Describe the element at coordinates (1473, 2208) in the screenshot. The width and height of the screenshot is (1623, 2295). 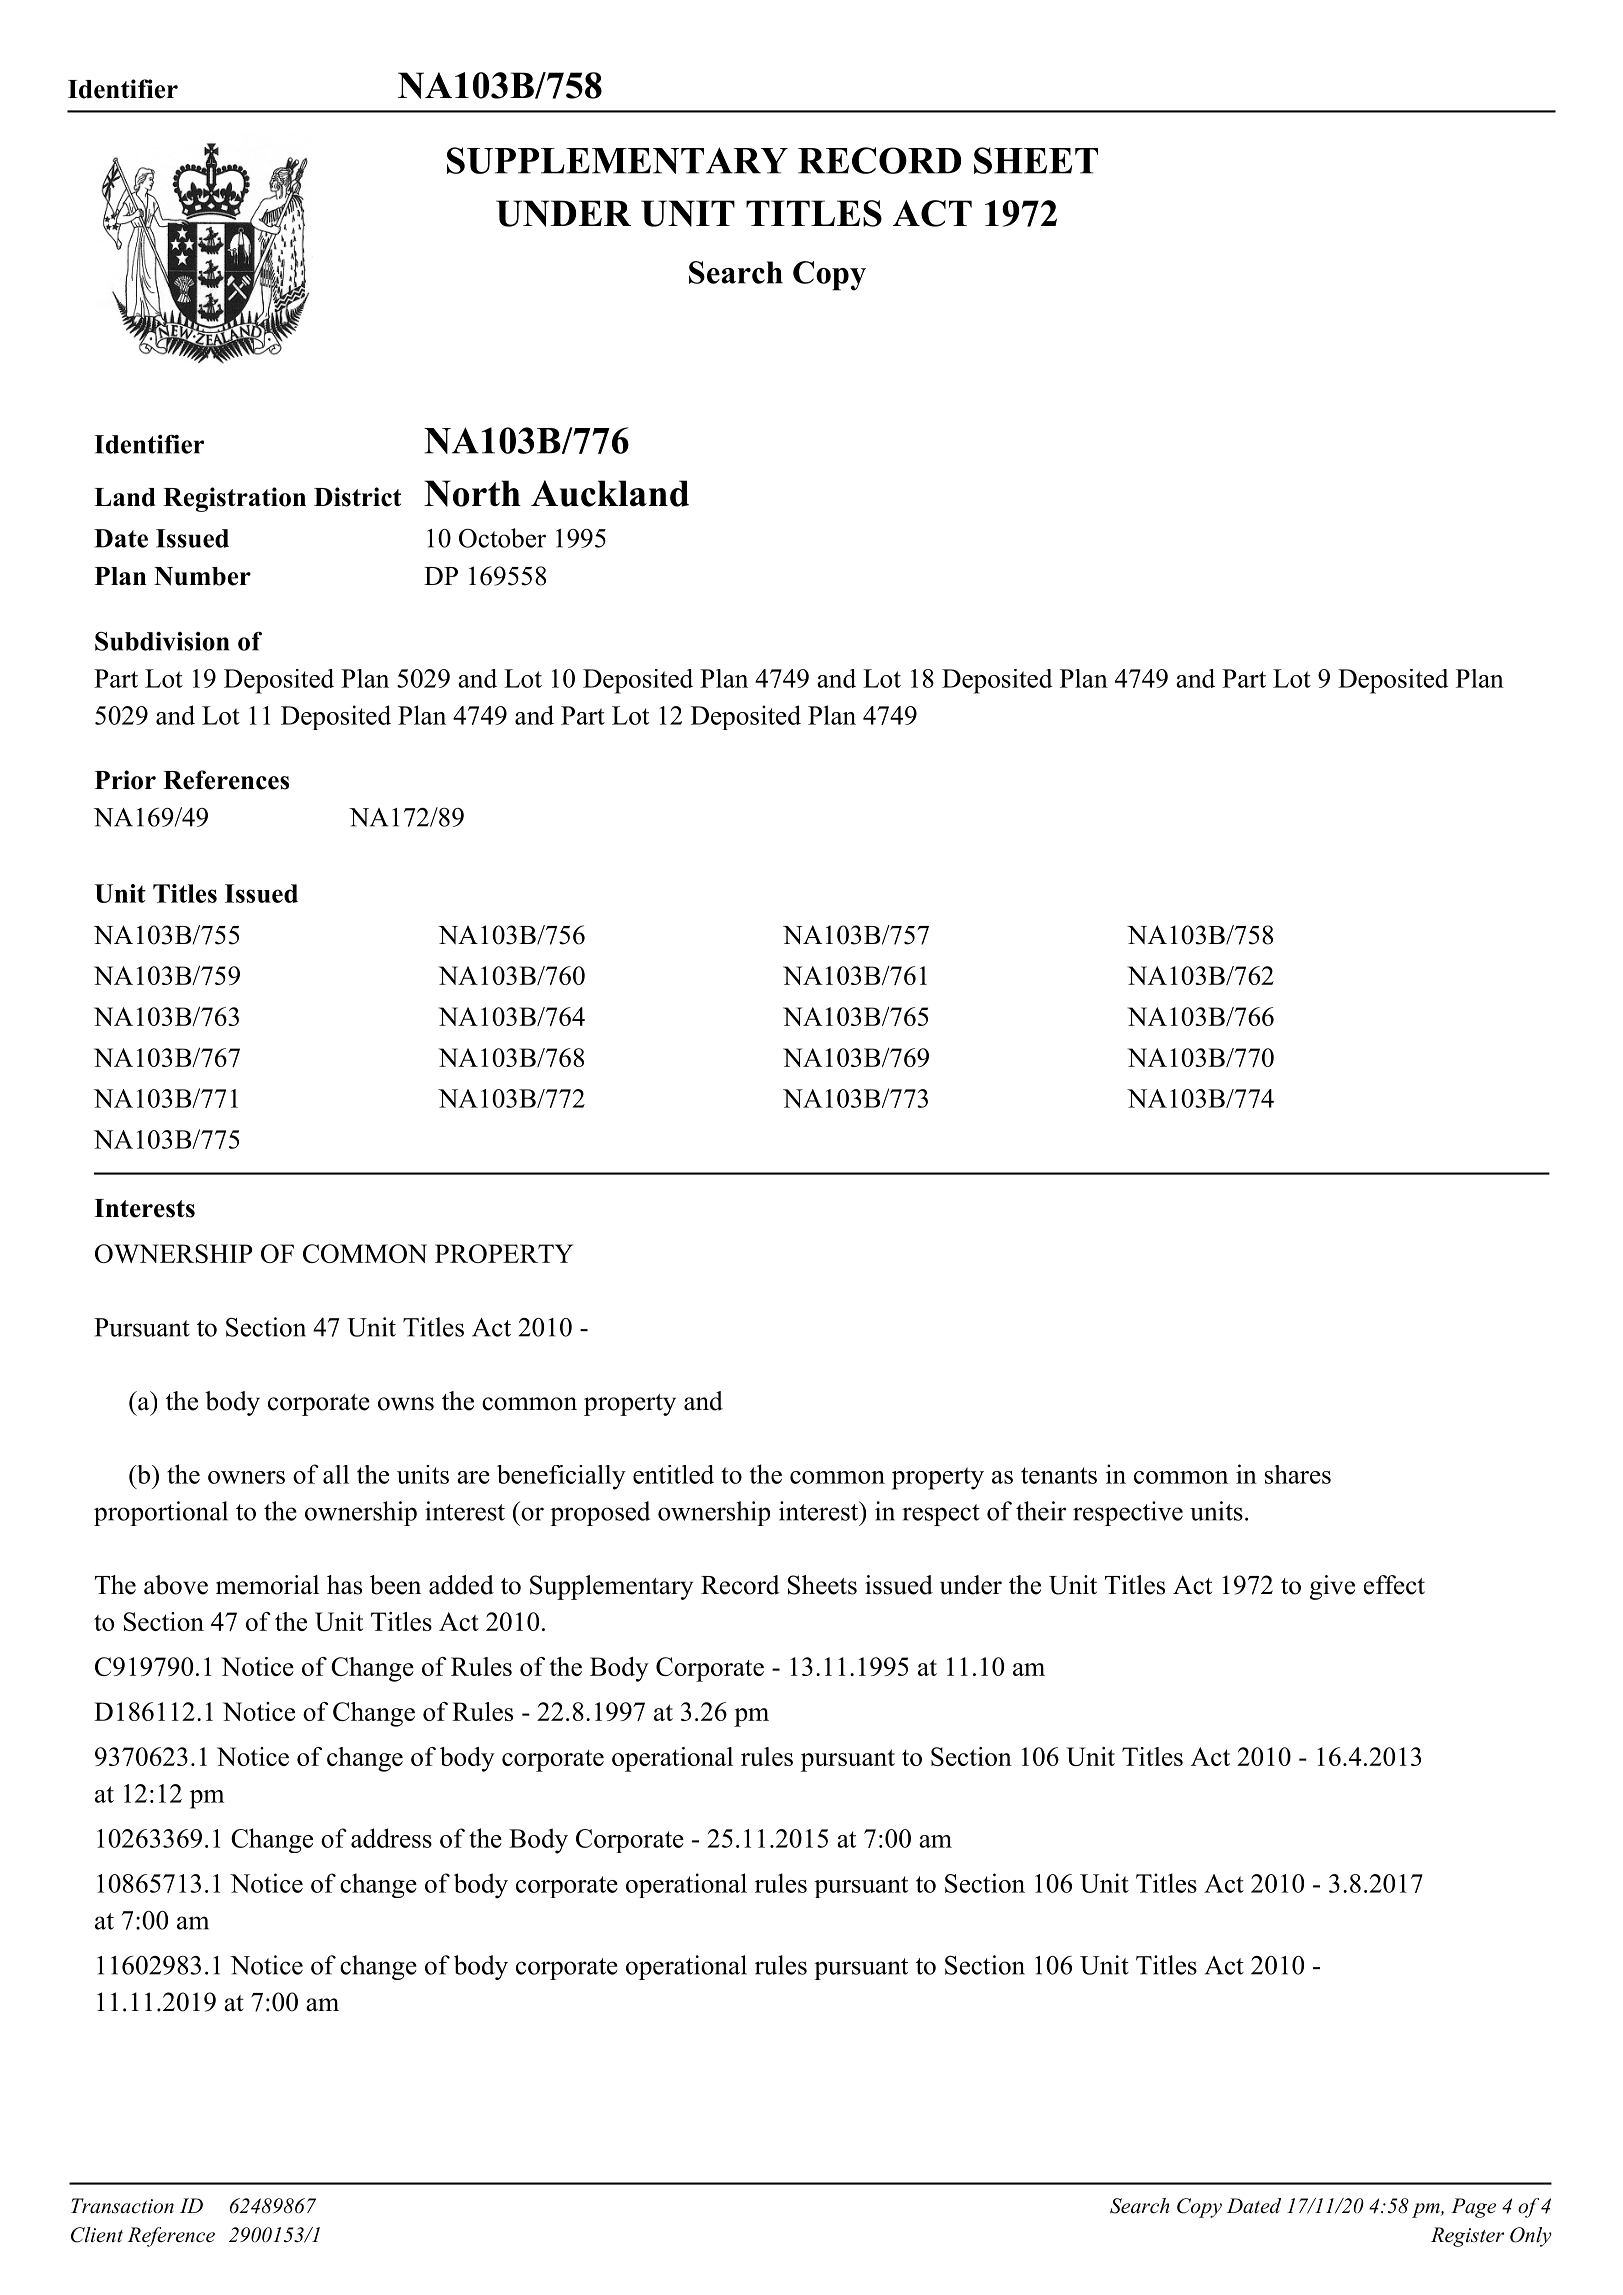
I see `Page` at that location.
